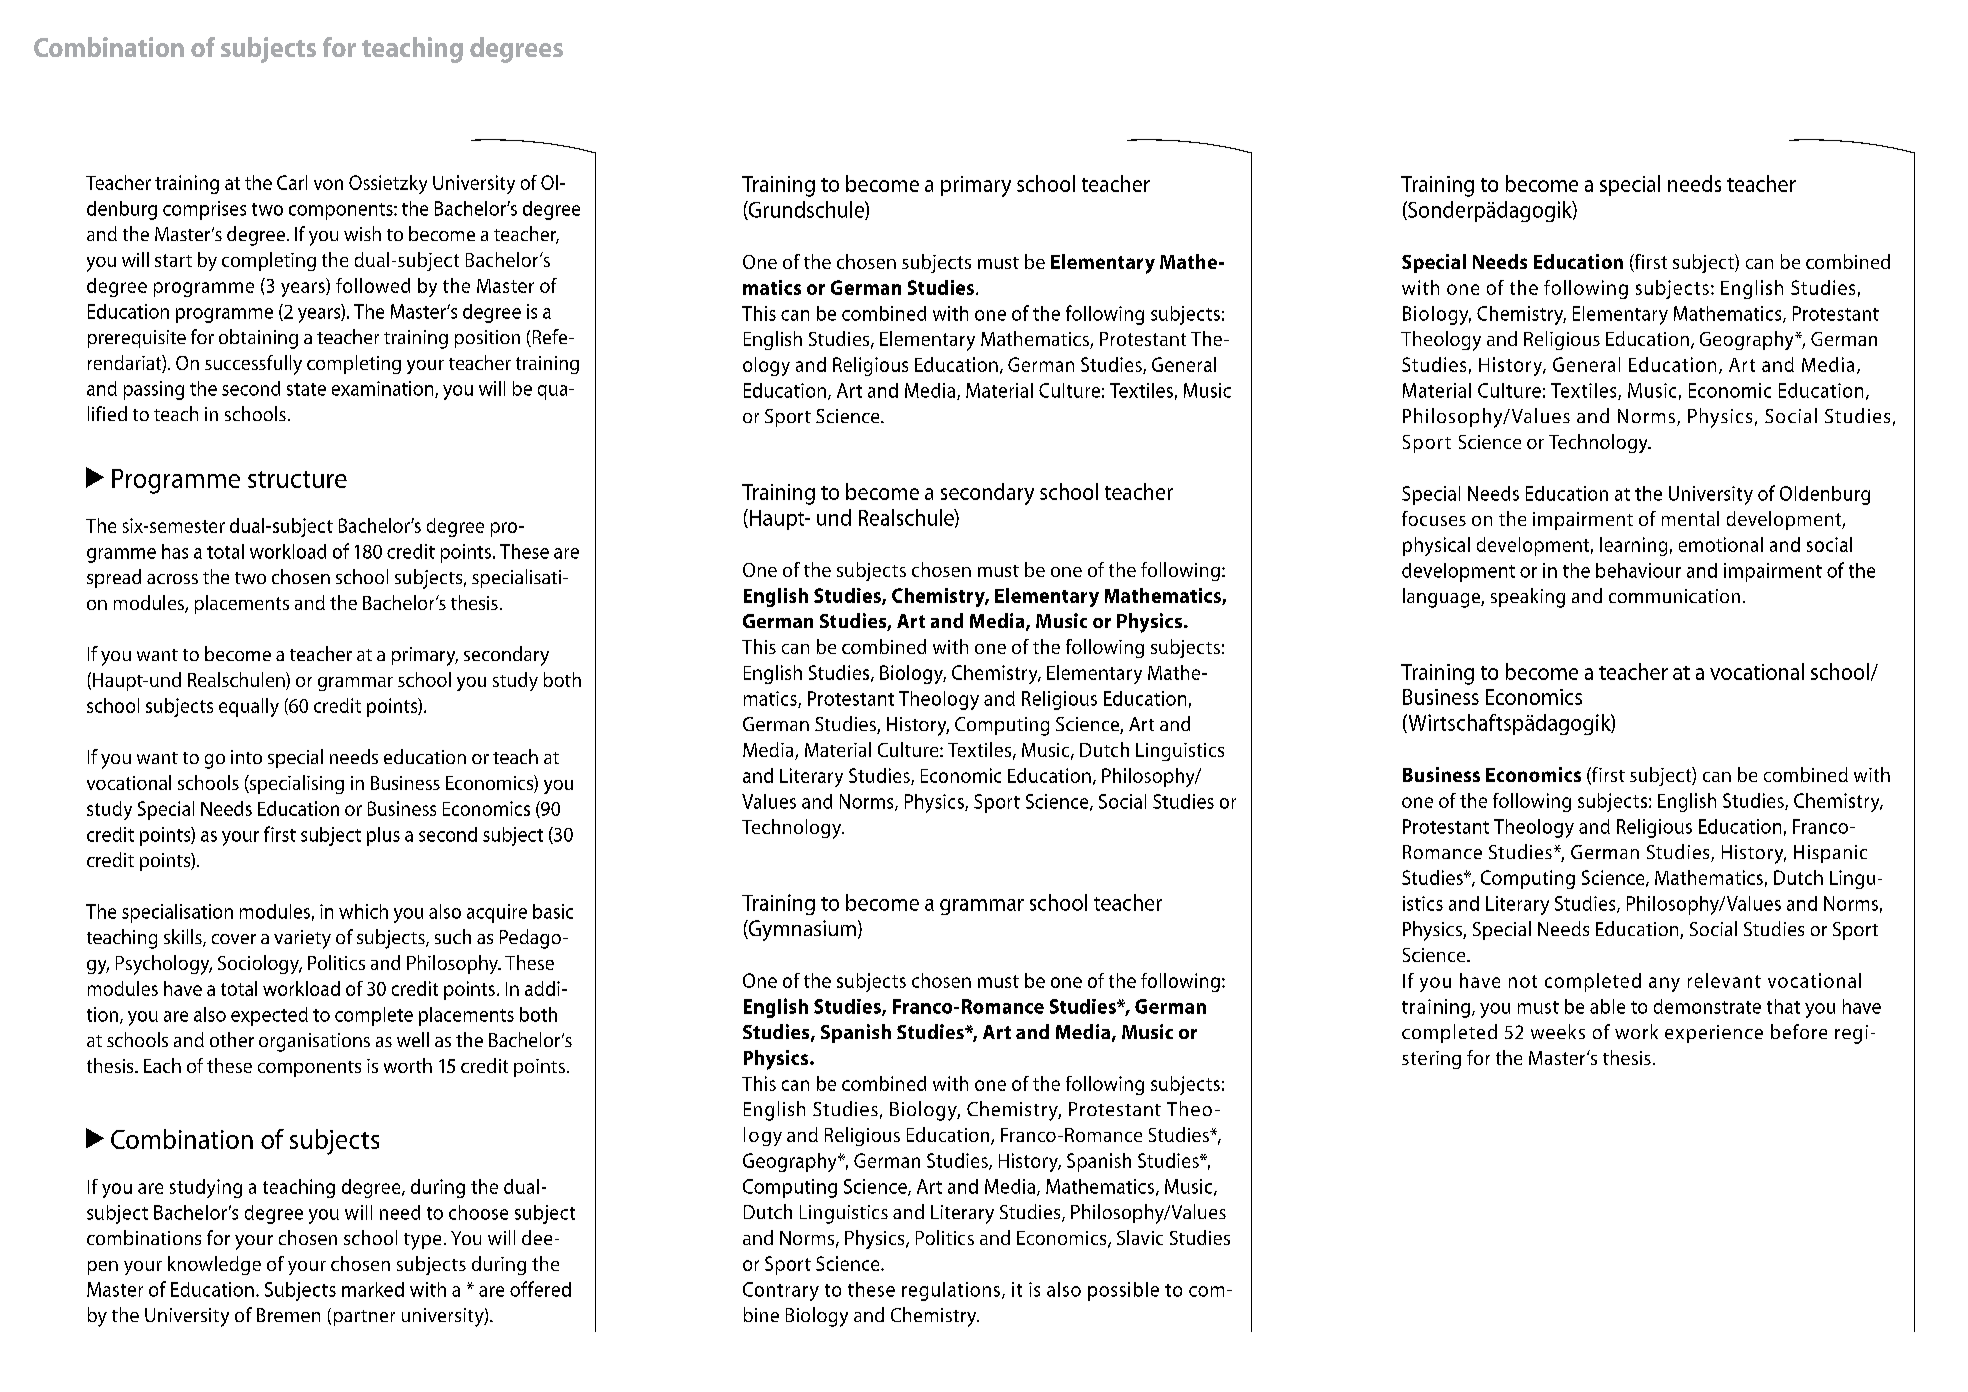 The height and width of the screenshot is (1392, 1968). What do you see at coordinates (362, 233) in the screenshot?
I see `wish` at bounding box center [362, 233].
